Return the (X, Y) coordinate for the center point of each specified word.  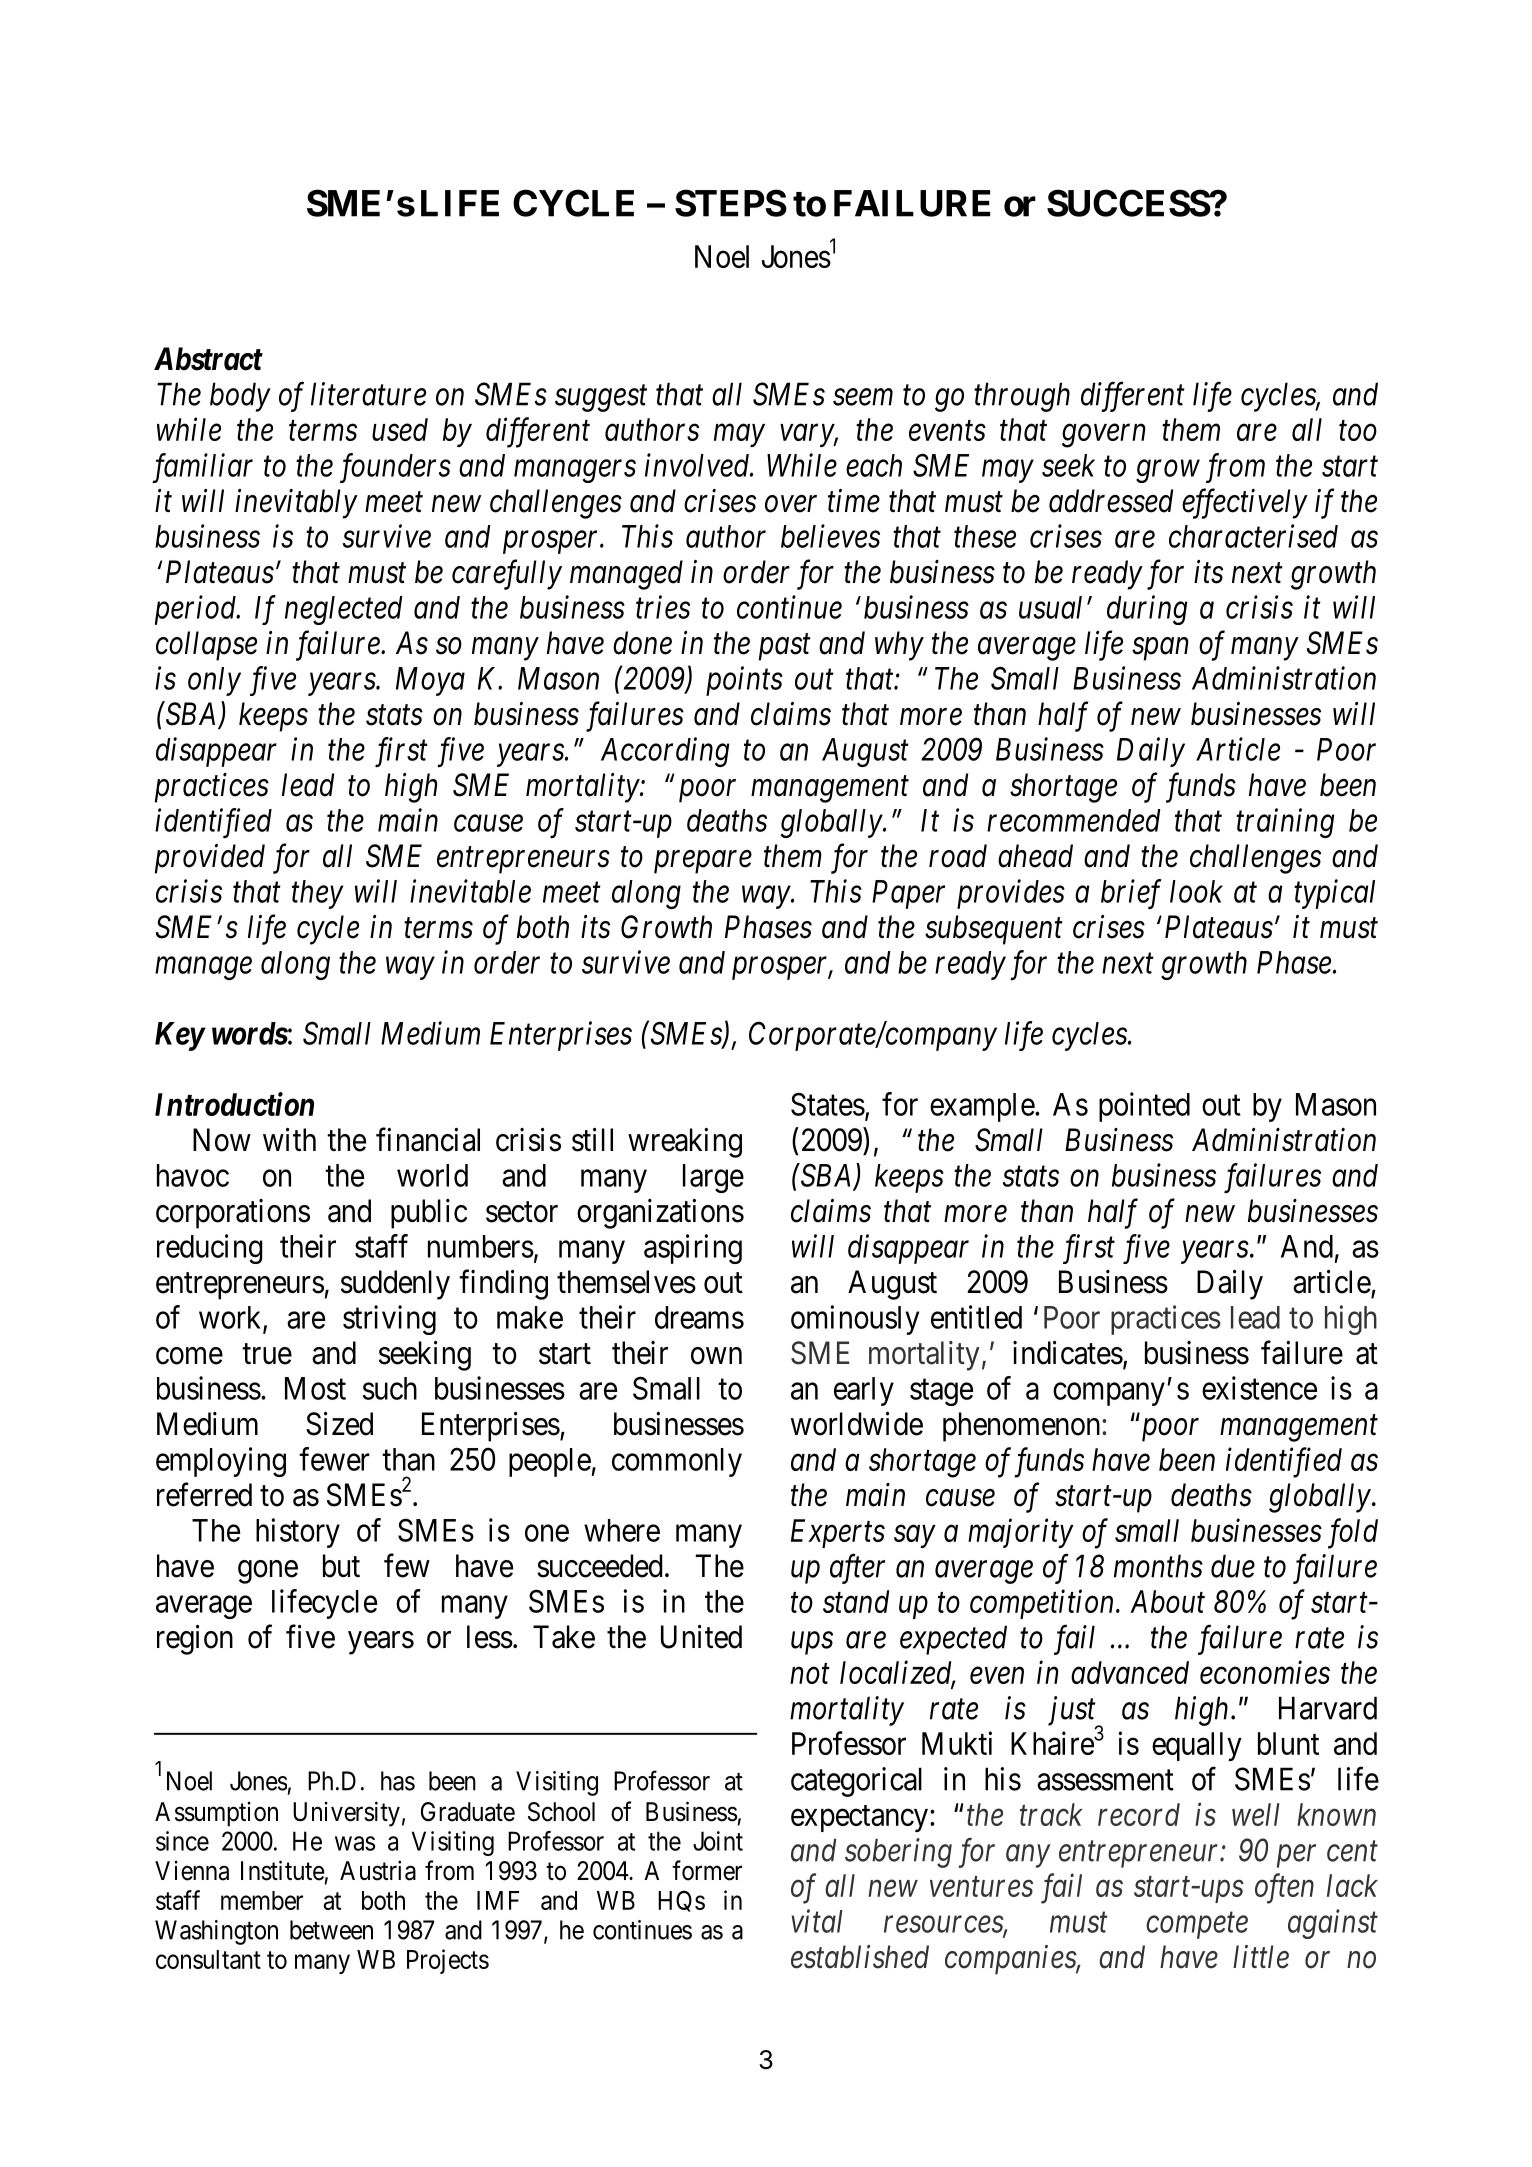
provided (210, 859)
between (331, 1930)
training (1285, 823)
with (289, 1139)
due (1233, 1566)
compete (1197, 1926)
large (713, 1178)
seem (863, 397)
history (298, 1533)
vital (817, 1921)
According (665, 752)
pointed (1144, 1107)
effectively (1245, 503)
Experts (838, 1533)
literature (368, 394)
